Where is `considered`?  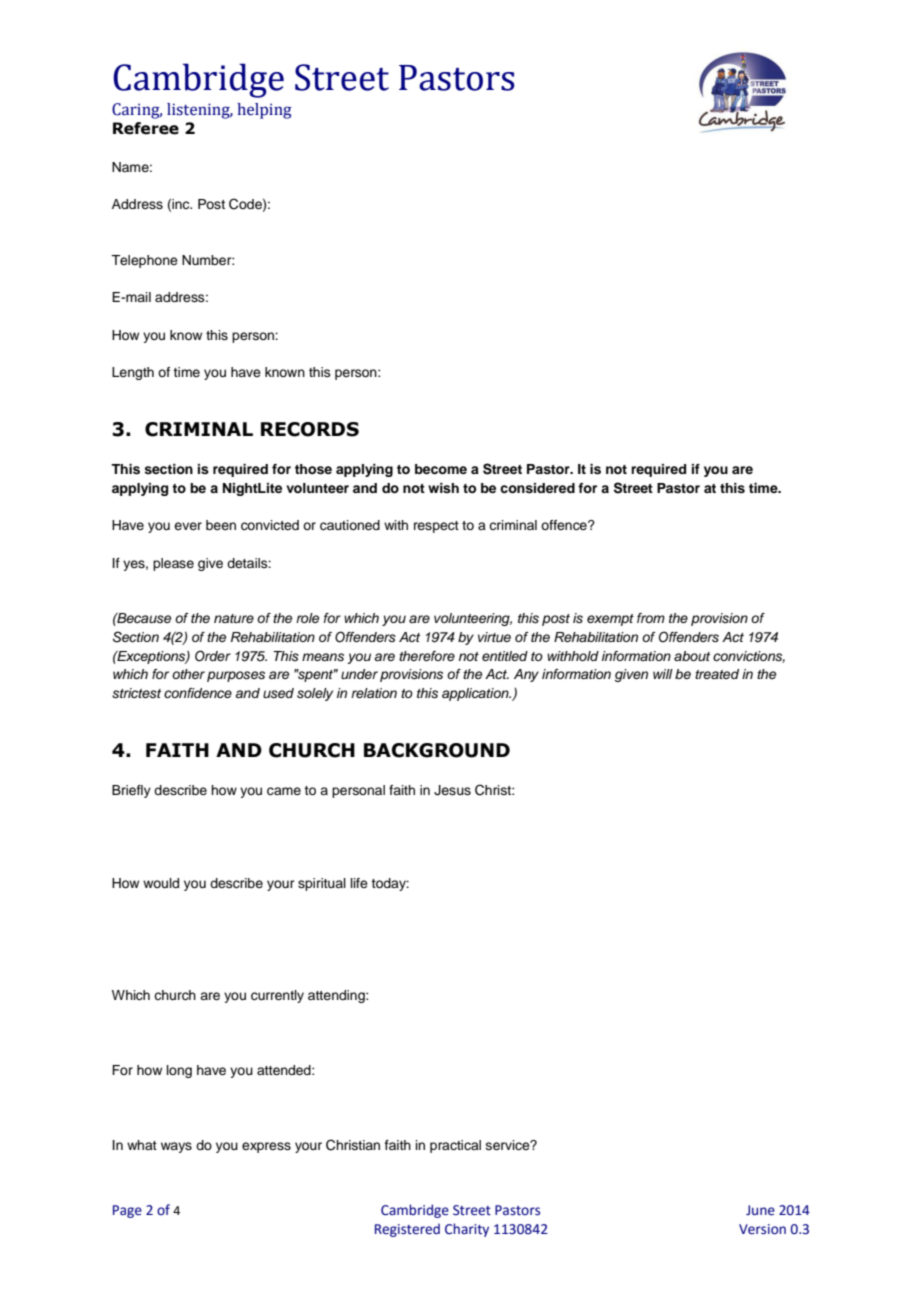
considered is located at coordinates (537, 488).
